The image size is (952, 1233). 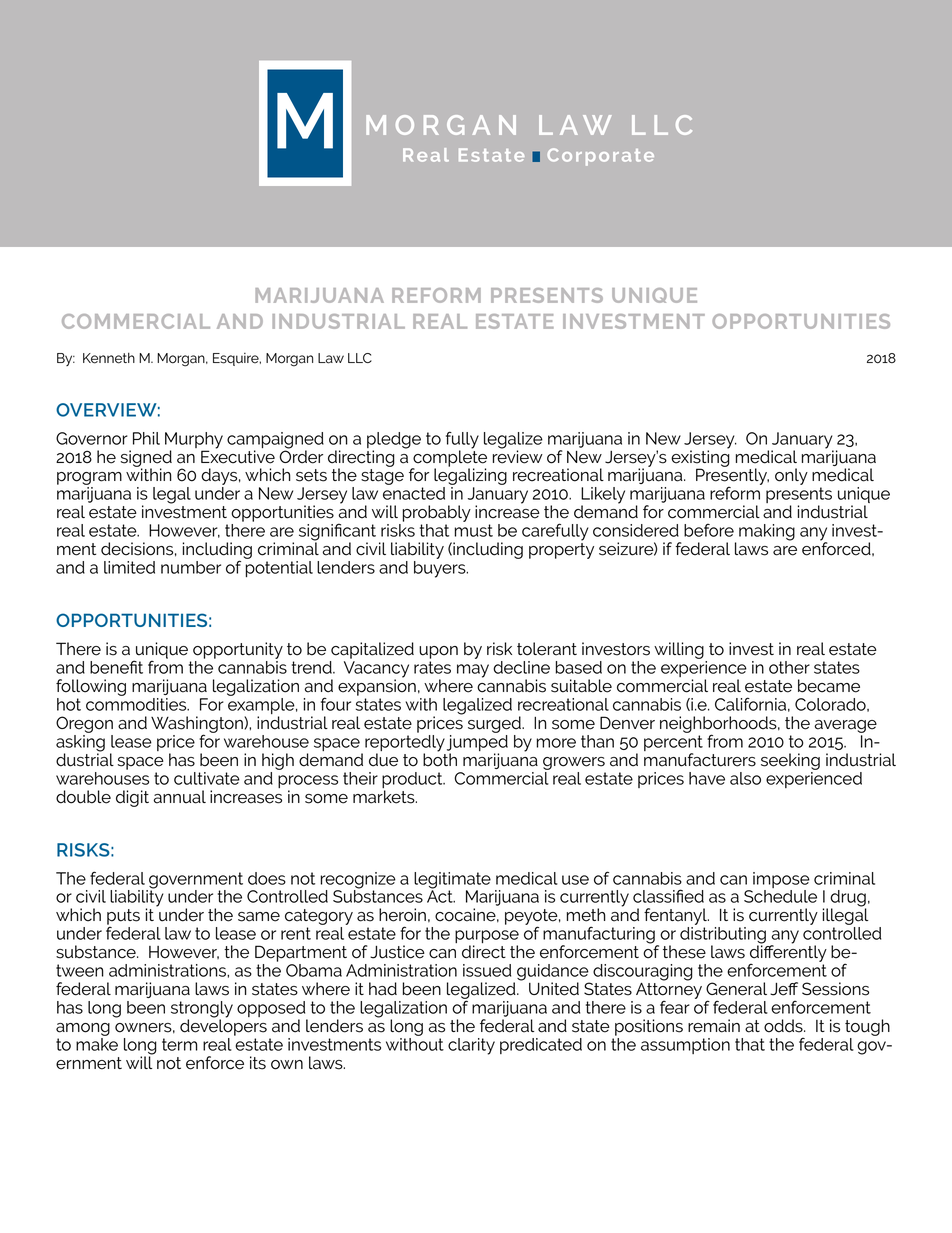 I want to click on LLC, so click(x=360, y=358).
